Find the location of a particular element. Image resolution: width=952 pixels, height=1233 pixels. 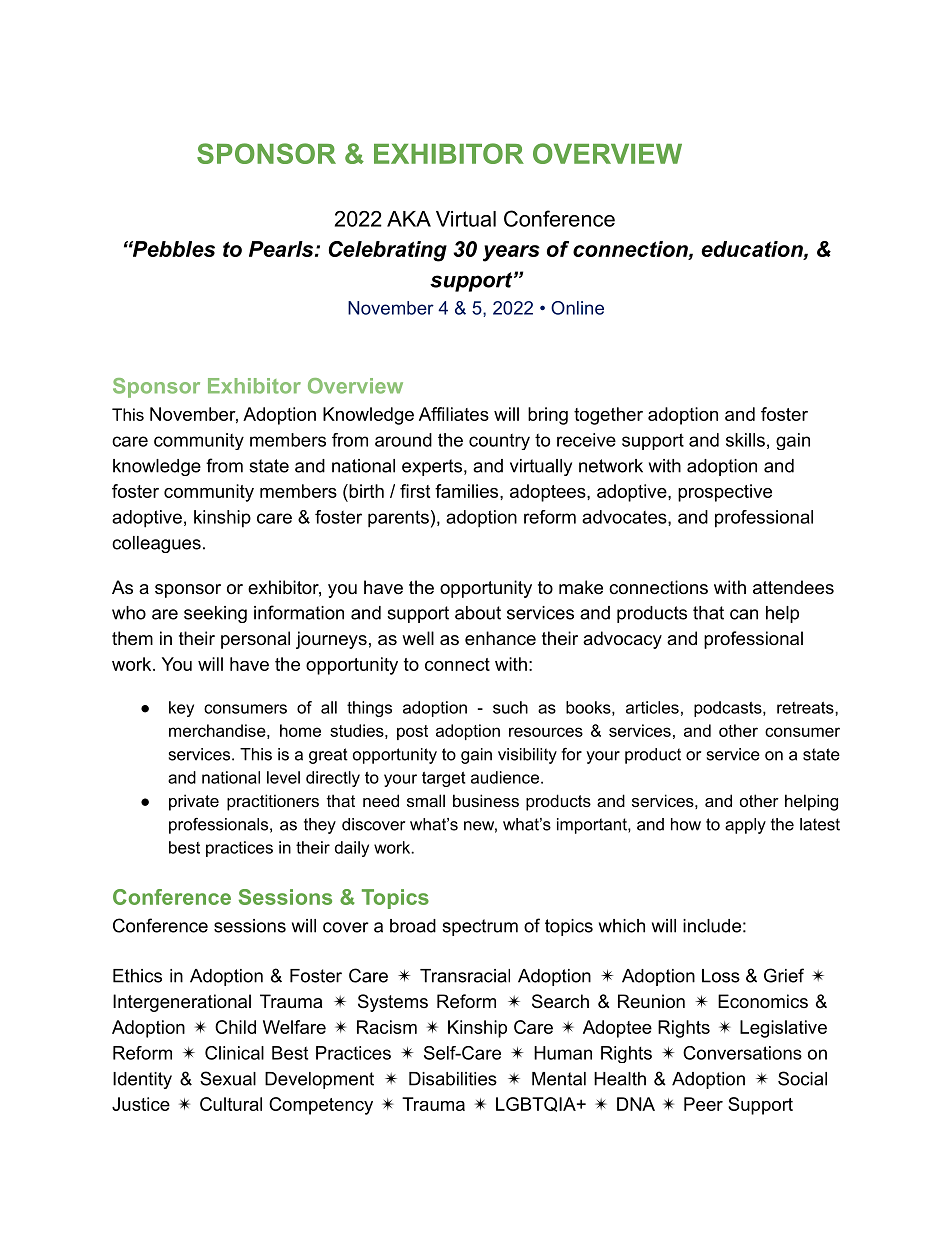

Disabilities is located at coordinates (453, 1079).
